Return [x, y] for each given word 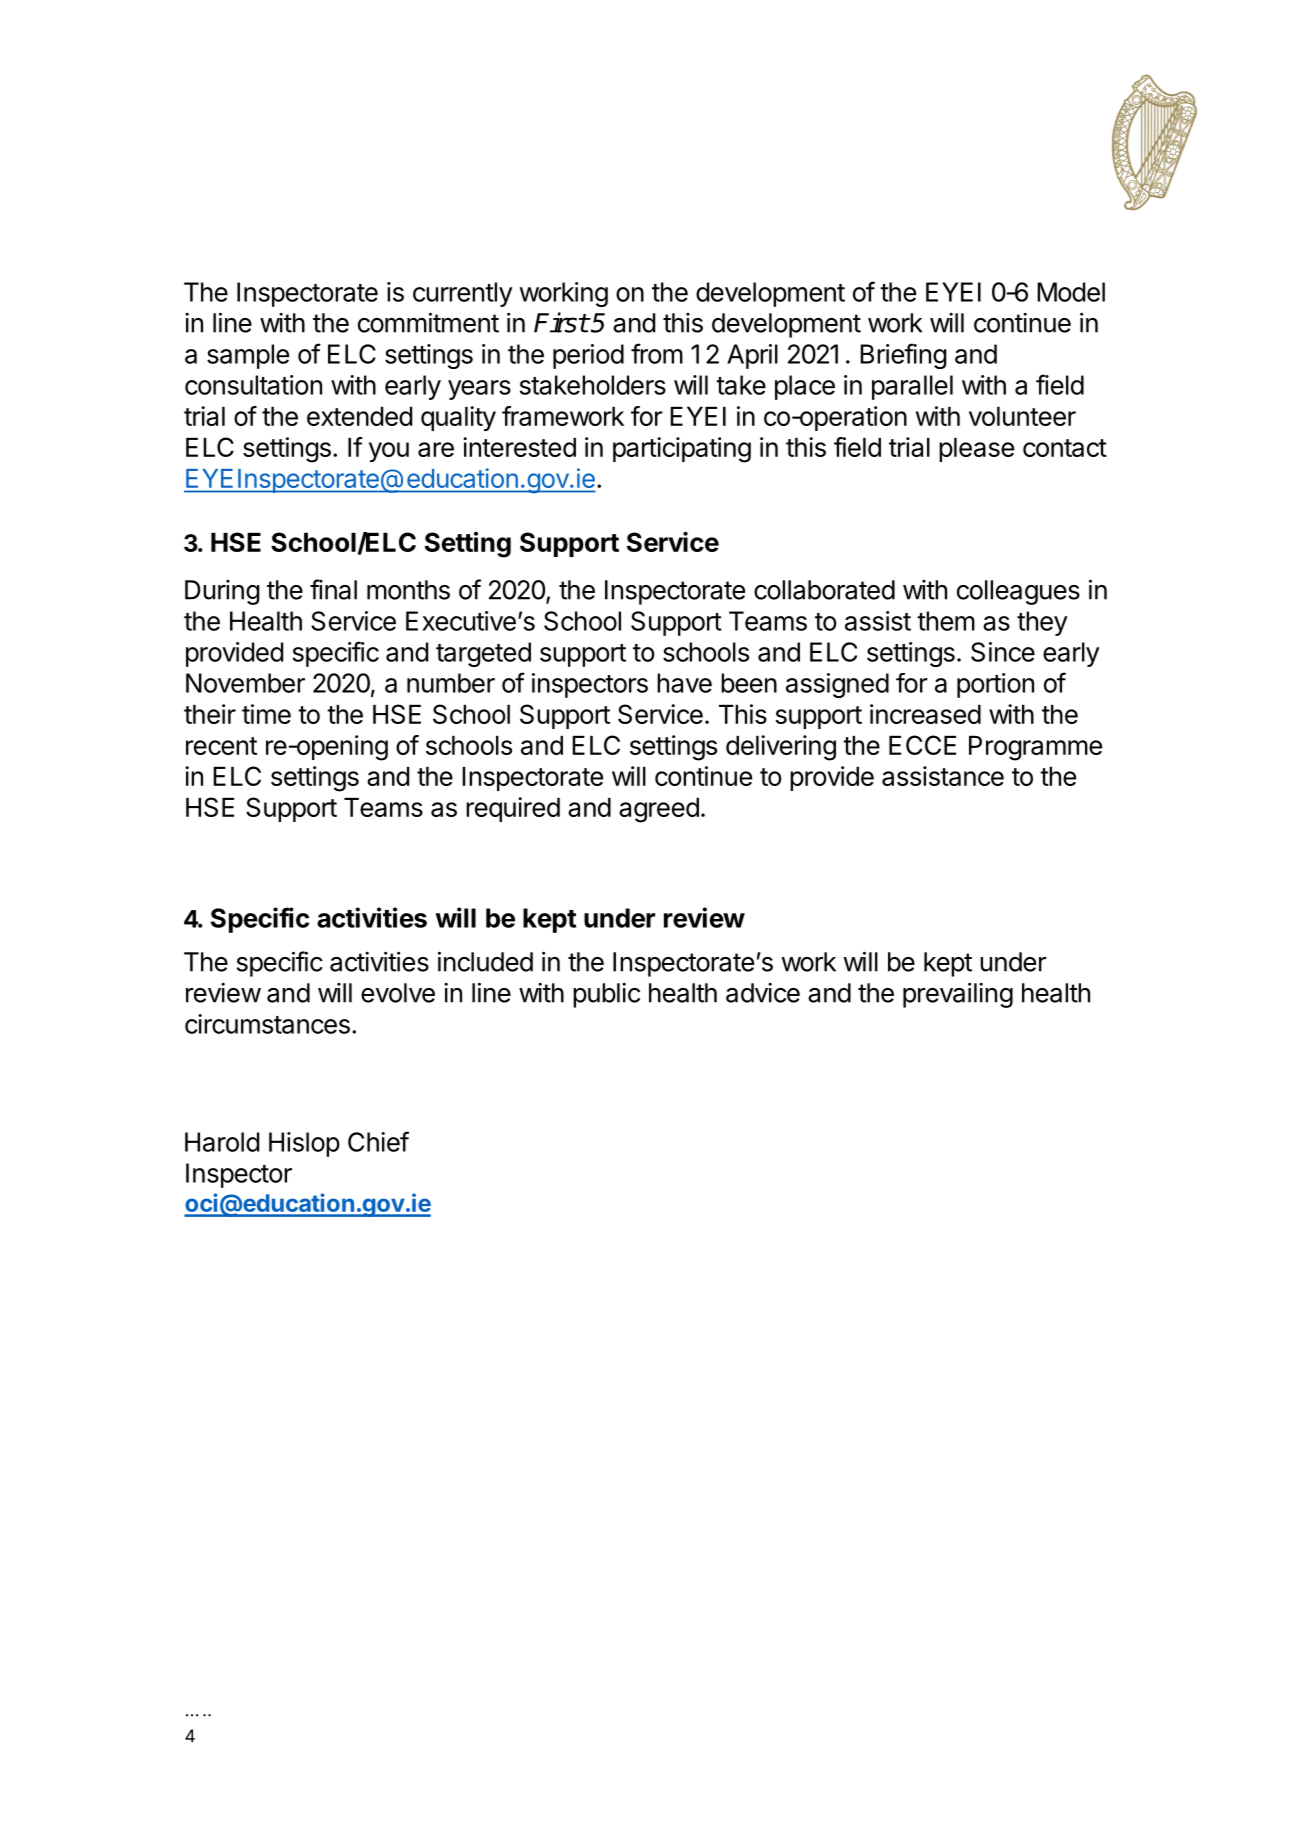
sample [248, 356]
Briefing [903, 356]
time [266, 714]
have [684, 683]
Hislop [304, 1144]
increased [925, 714]
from [657, 353]
